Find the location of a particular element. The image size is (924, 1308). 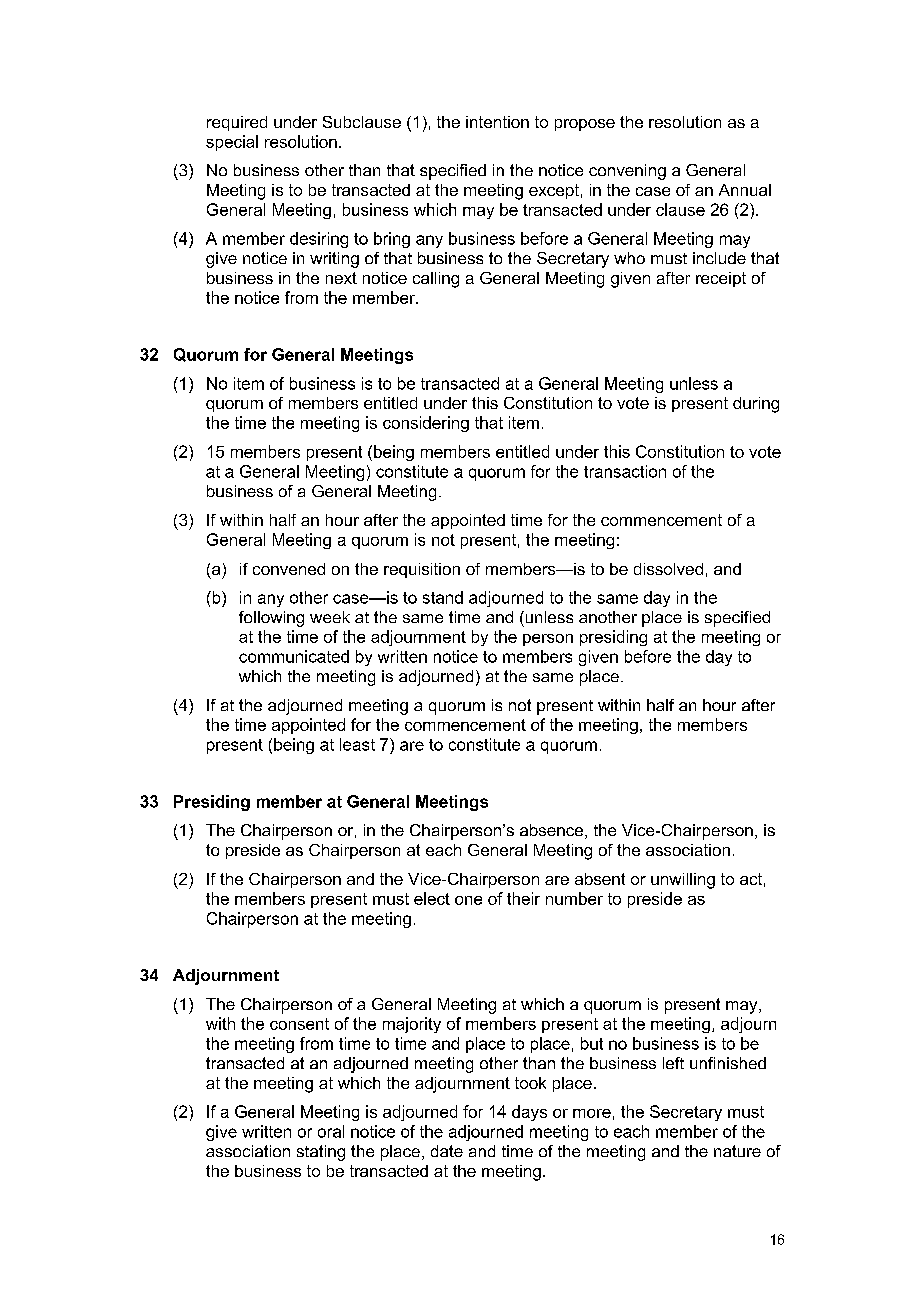

dissolved is located at coordinates (668, 569).
